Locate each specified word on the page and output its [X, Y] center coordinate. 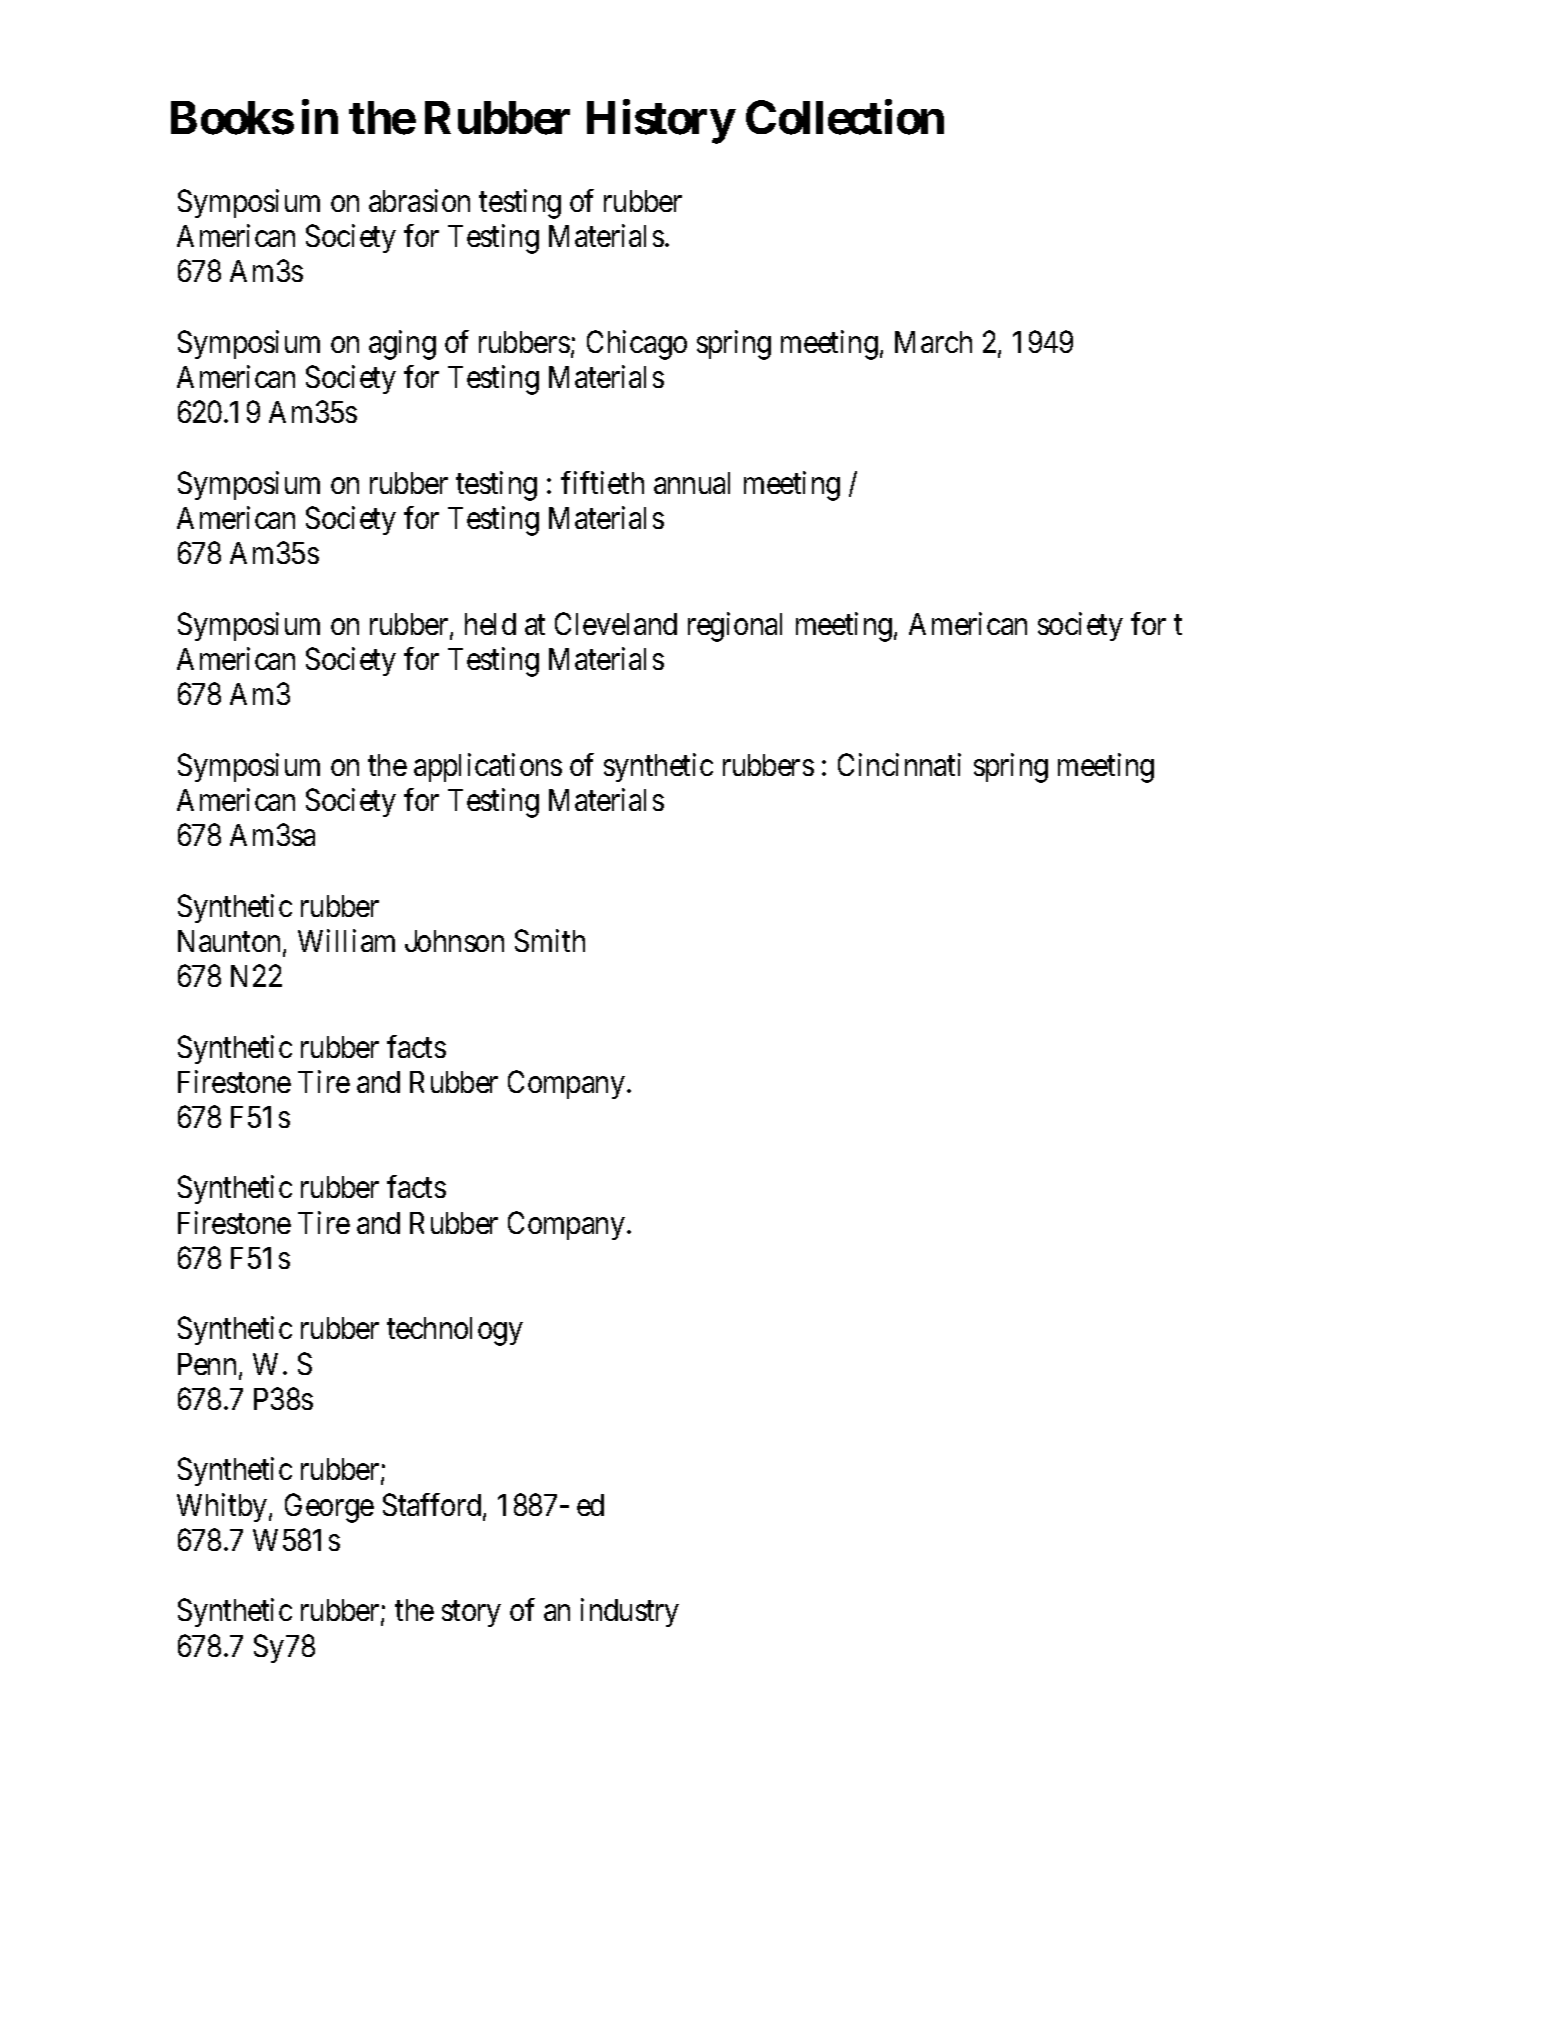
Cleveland [616, 623]
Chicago [637, 345]
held [490, 624]
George [329, 1508]
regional [735, 627]
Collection [845, 117]
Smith [550, 940]
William [346, 940]
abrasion [419, 200]
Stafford [433, 1506]
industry [630, 1613]
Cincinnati [899, 764]
